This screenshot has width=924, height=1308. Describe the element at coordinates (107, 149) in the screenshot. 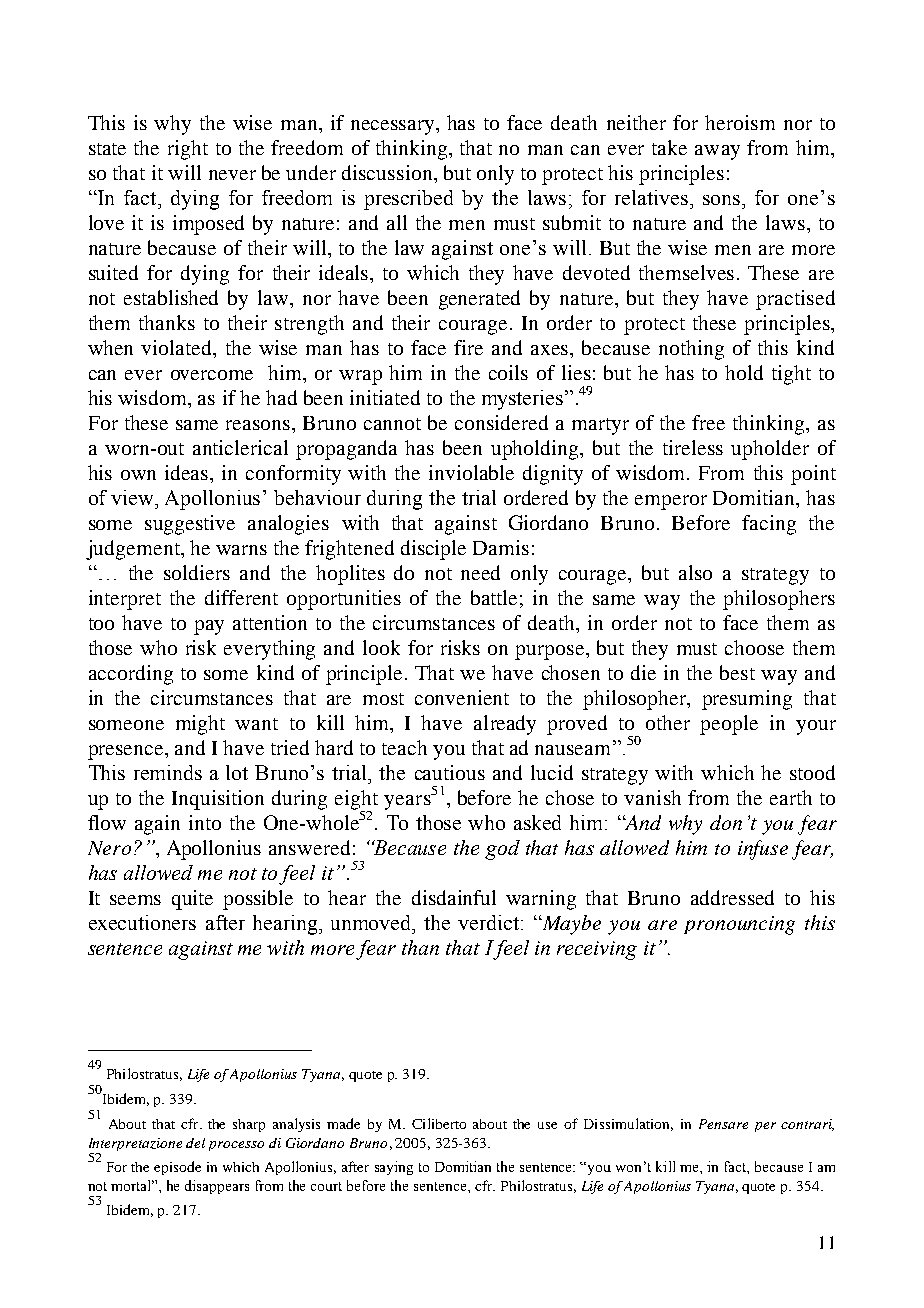

I see `state` at that location.
